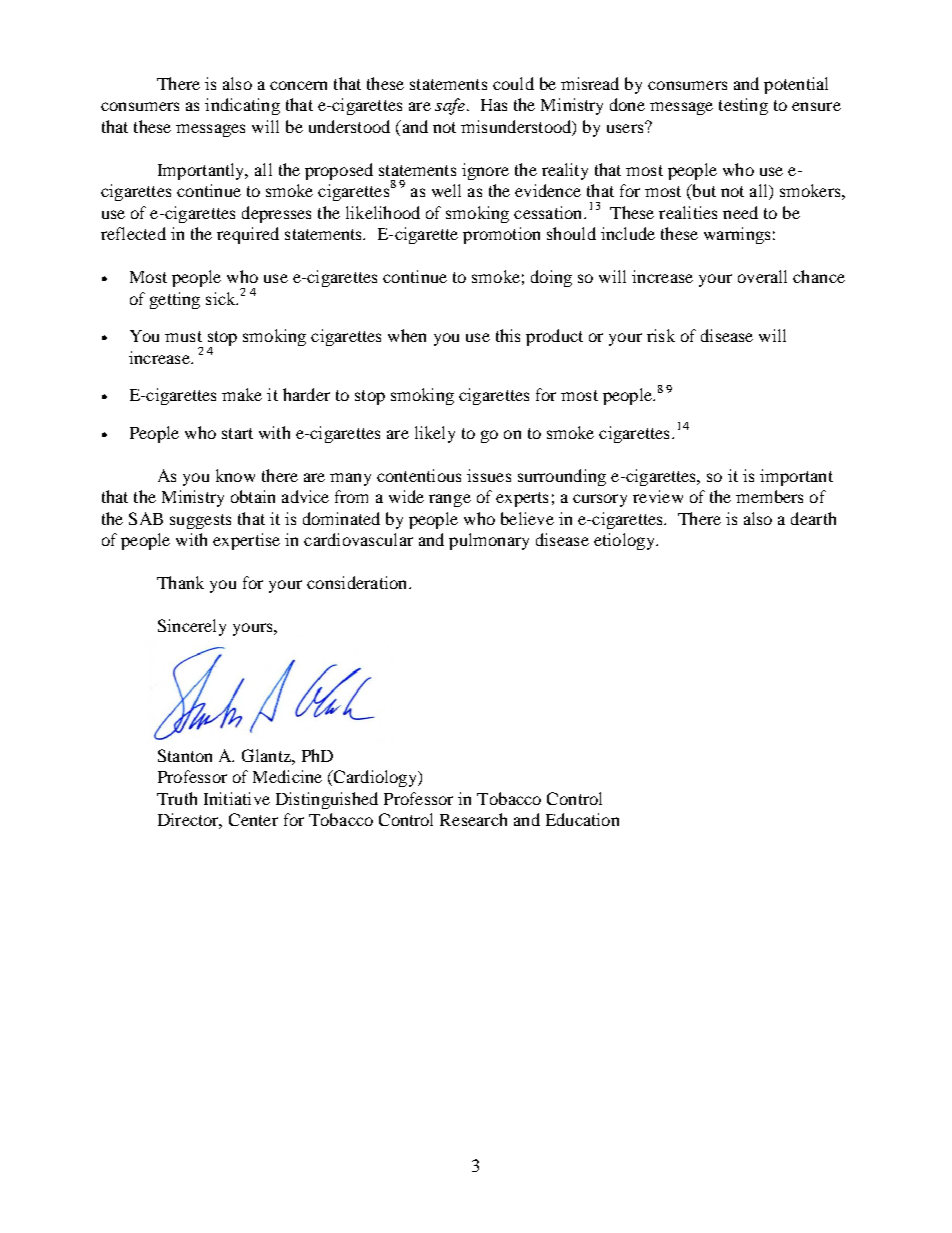 The height and width of the page is (1233, 952). I want to click on dearth, so click(813, 518).
